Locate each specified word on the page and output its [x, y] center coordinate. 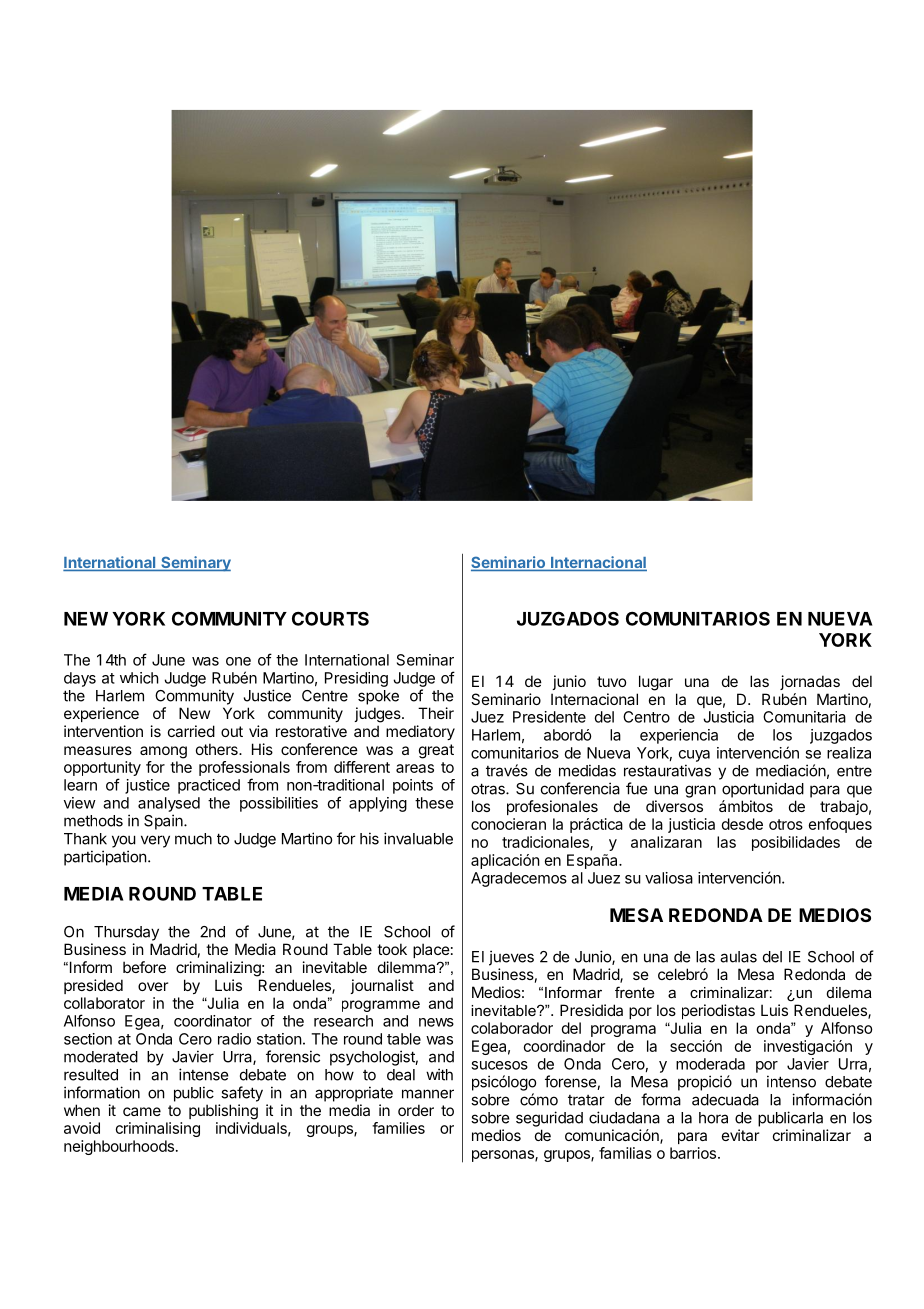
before [144, 967]
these [434, 803]
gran [700, 791]
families [398, 1128]
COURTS [330, 618]
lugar [656, 683]
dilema [849, 992]
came [142, 1111]
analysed [169, 804]
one [238, 661]
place [431, 950]
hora [713, 1118]
